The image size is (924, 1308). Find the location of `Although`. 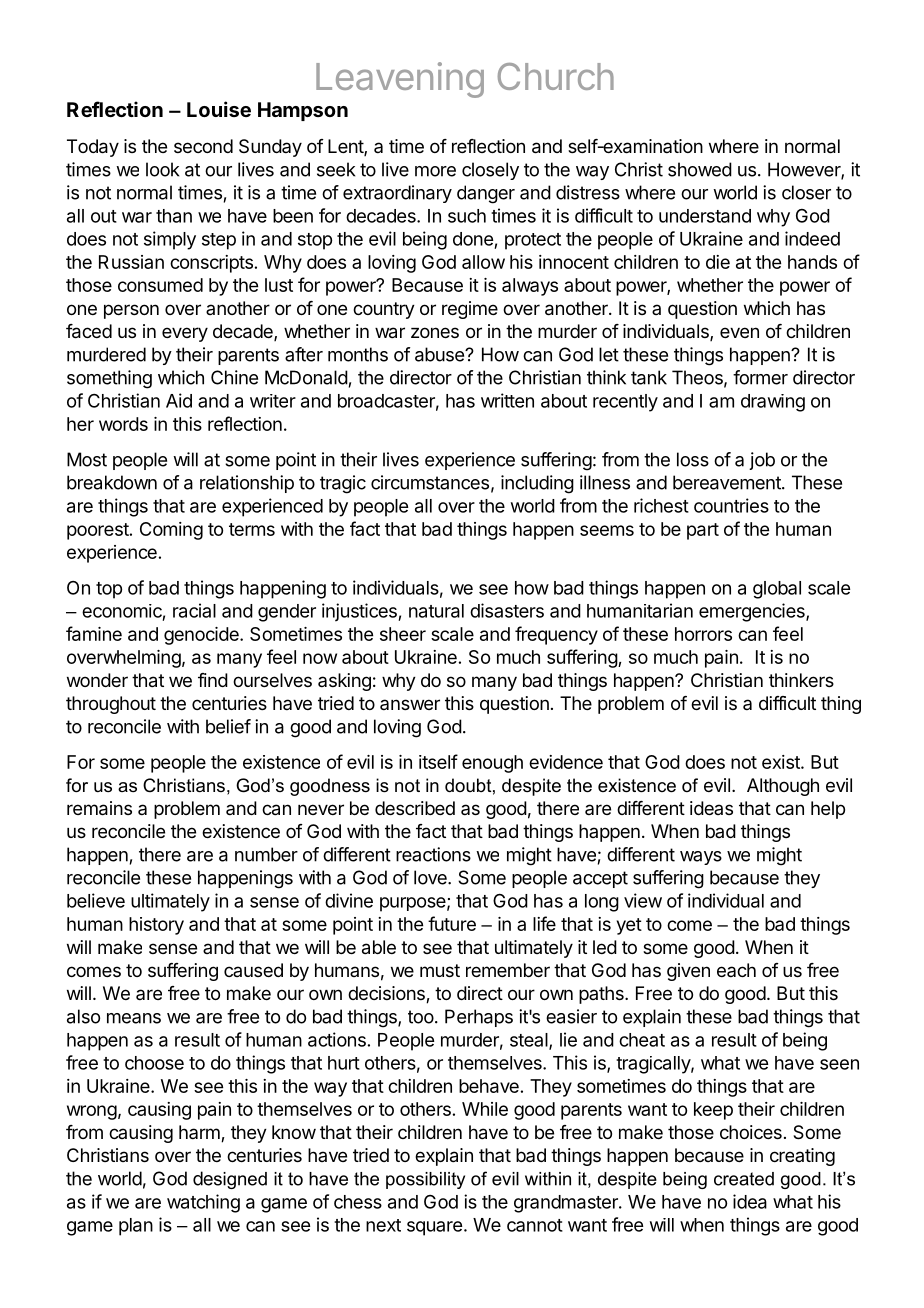

Although is located at coordinates (783, 787).
